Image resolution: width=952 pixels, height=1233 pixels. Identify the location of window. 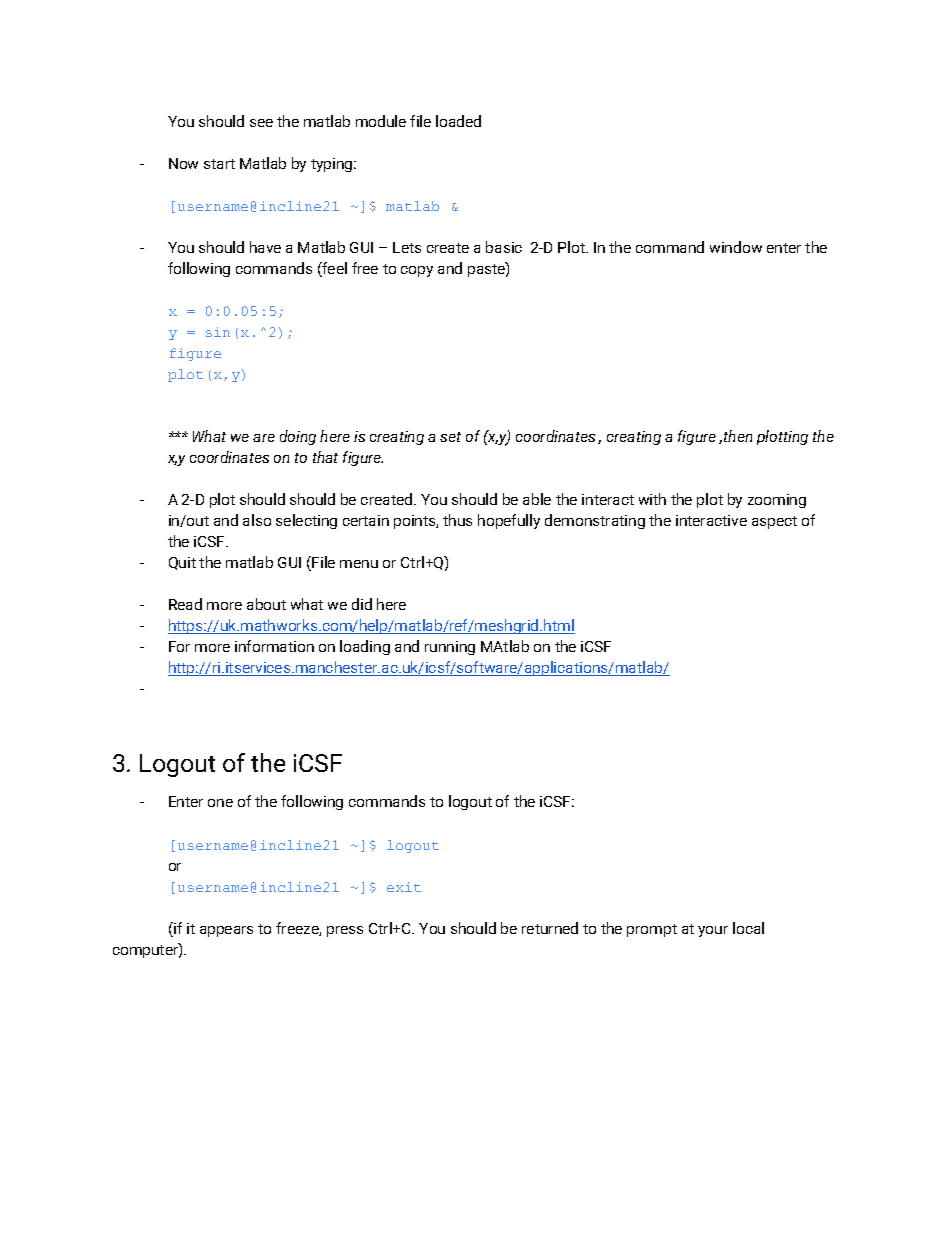
(736, 247).
